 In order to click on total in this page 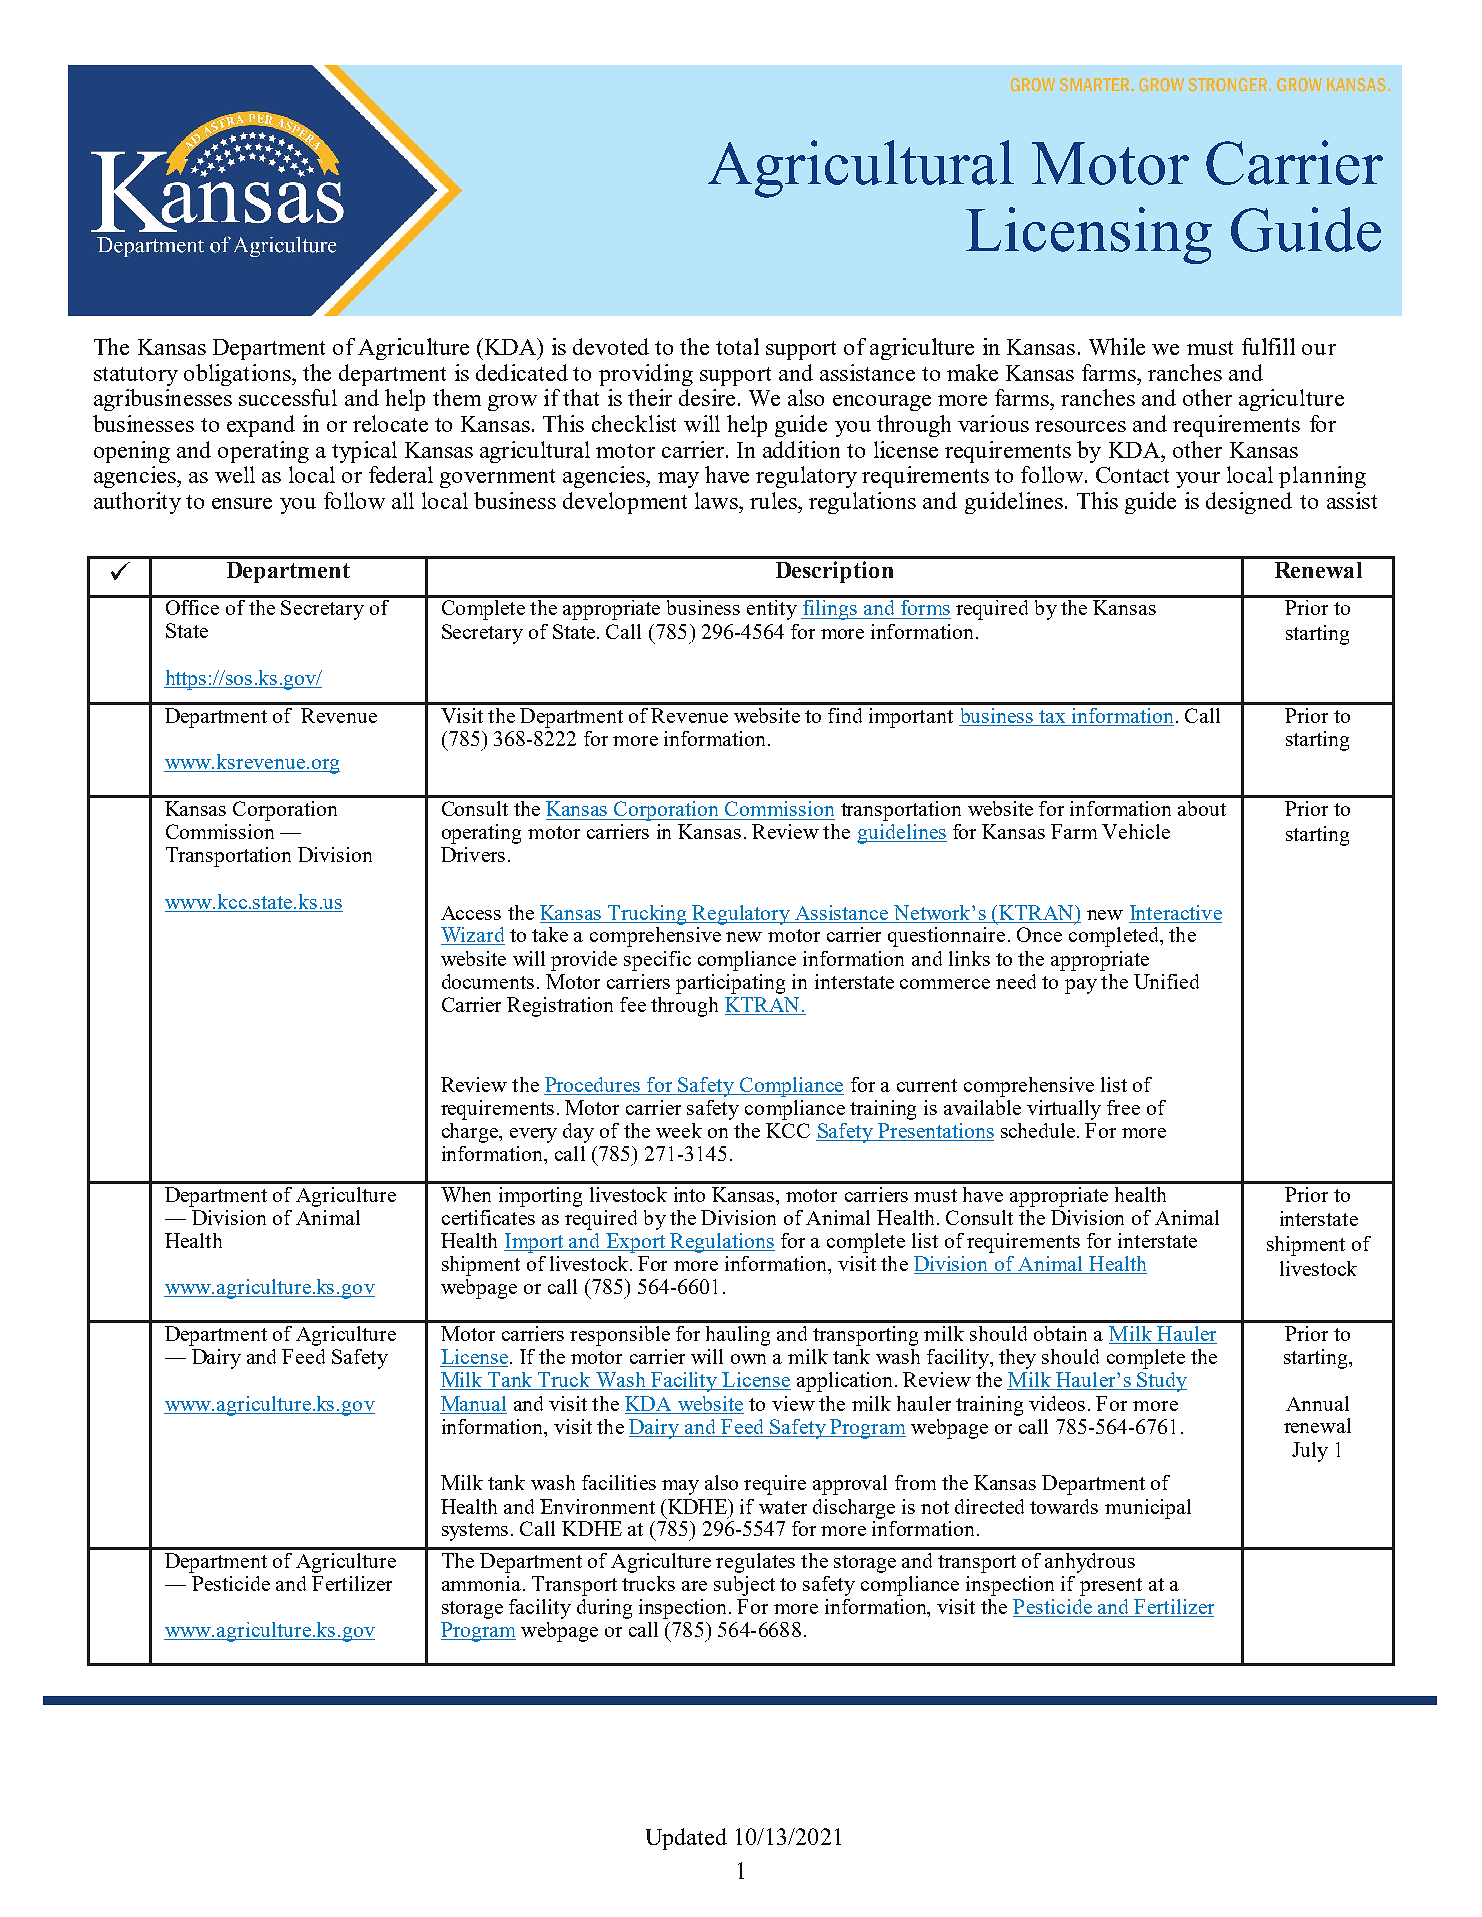, I will do `click(737, 346)`.
